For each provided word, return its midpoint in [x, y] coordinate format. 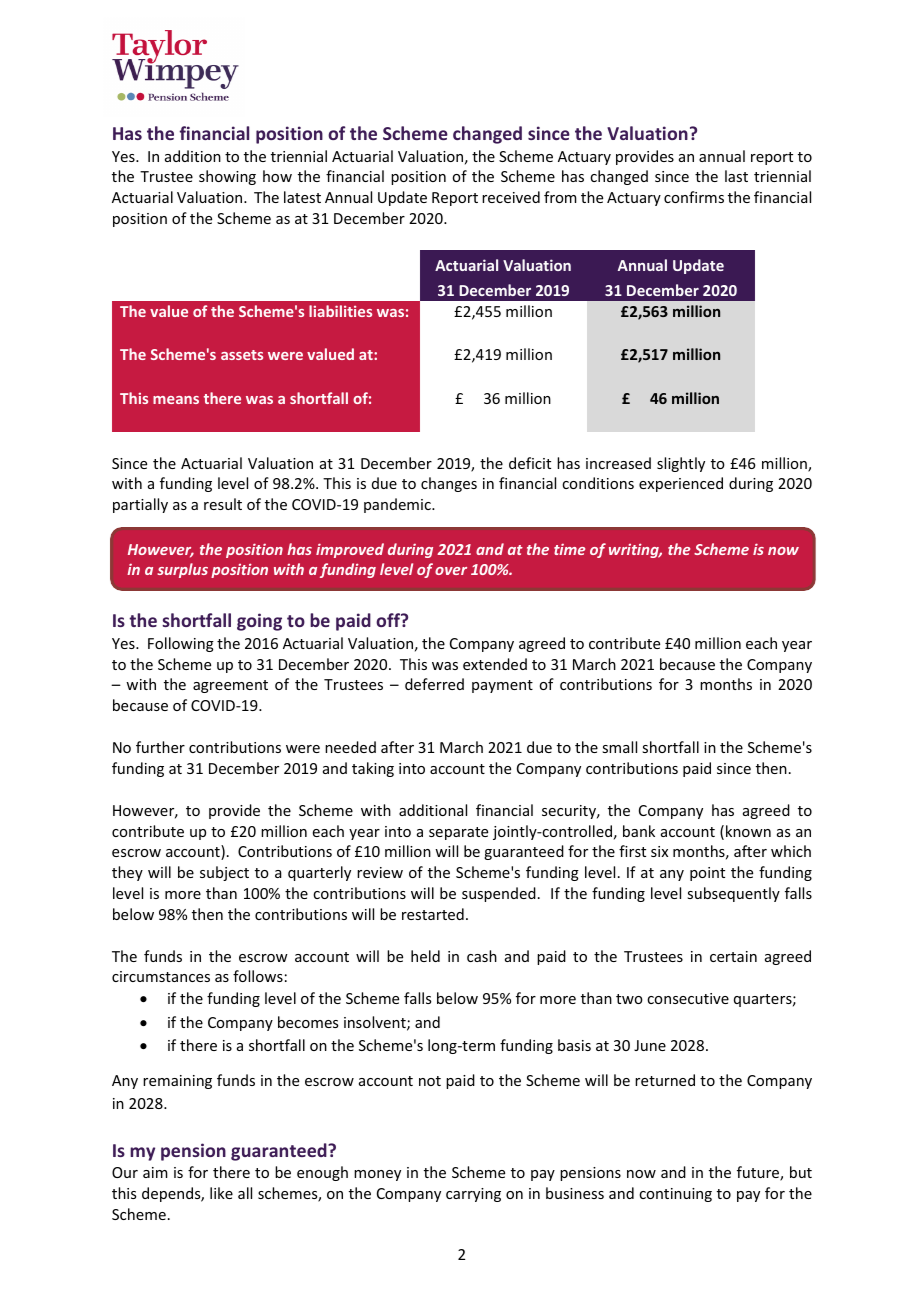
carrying [473, 1195]
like [221, 1193]
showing [227, 177]
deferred [434, 684]
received [511, 197]
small [619, 747]
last [736, 176]
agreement [230, 686]
